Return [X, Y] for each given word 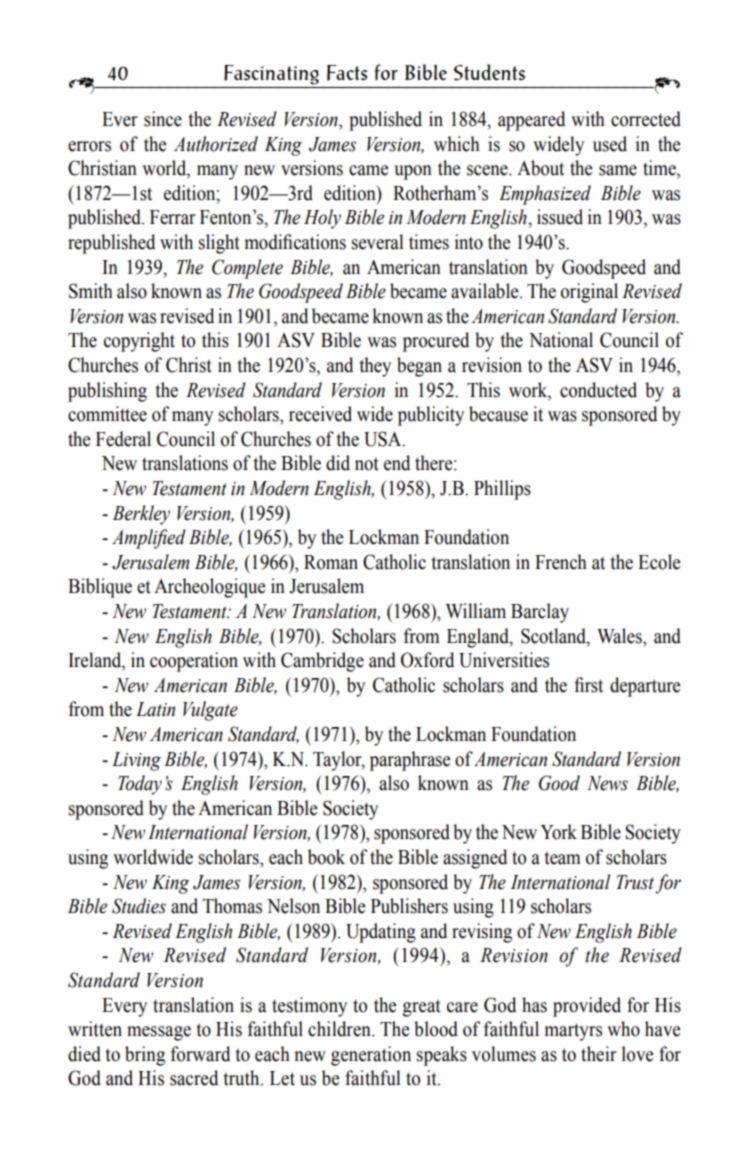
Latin [155, 709]
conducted [598, 390]
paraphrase [410, 761]
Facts [347, 73]
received [320, 414]
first [588, 685]
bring [145, 1056]
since [163, 119]
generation [371, 1056]
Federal [123, 439]
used [610, 144]
